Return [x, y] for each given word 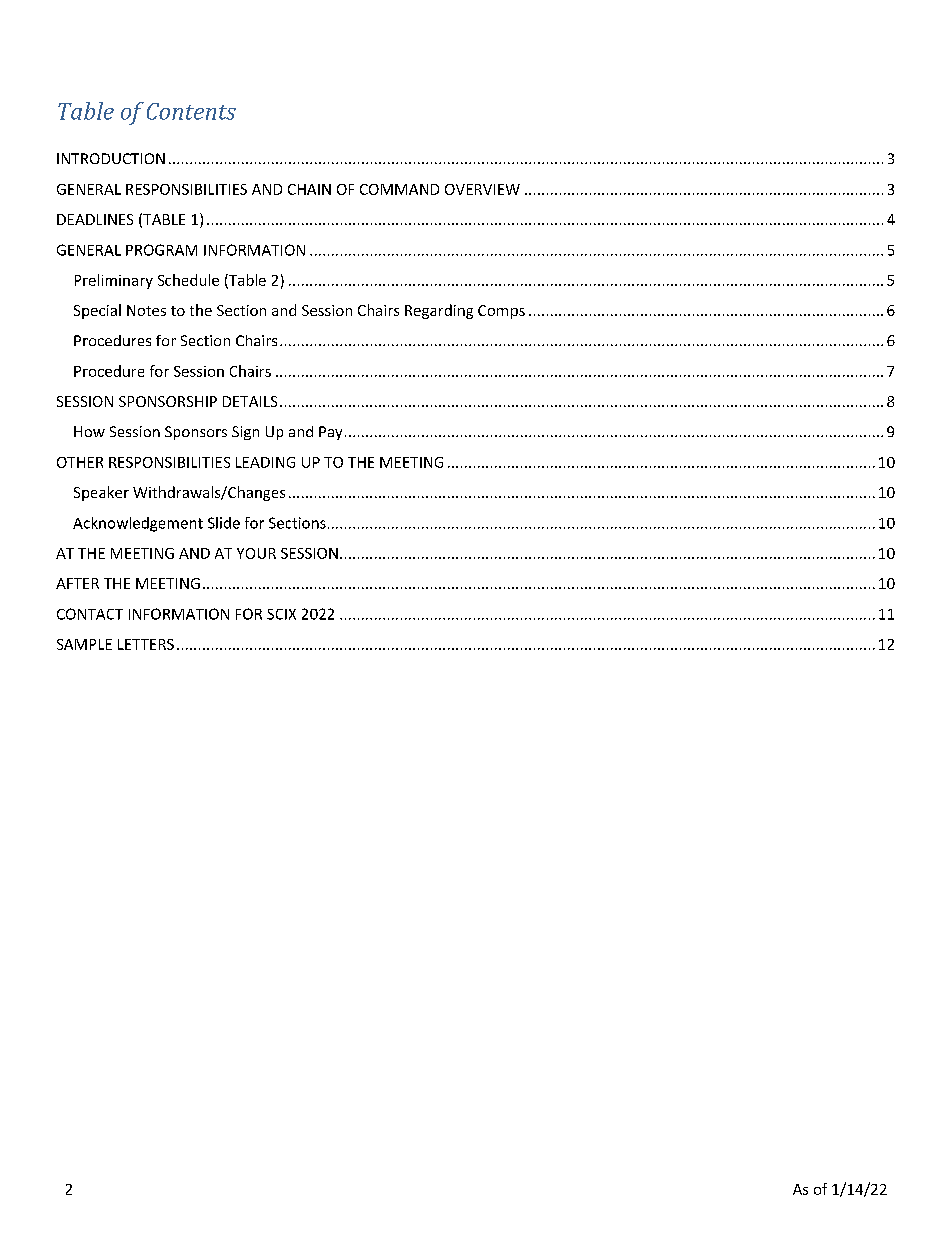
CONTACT [90, 614]
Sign [245, 433]
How [89, 431]
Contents [191, 111]
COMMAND [399, 189]
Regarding [439, 311]
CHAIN [309, 189]
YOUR [256, 553]
